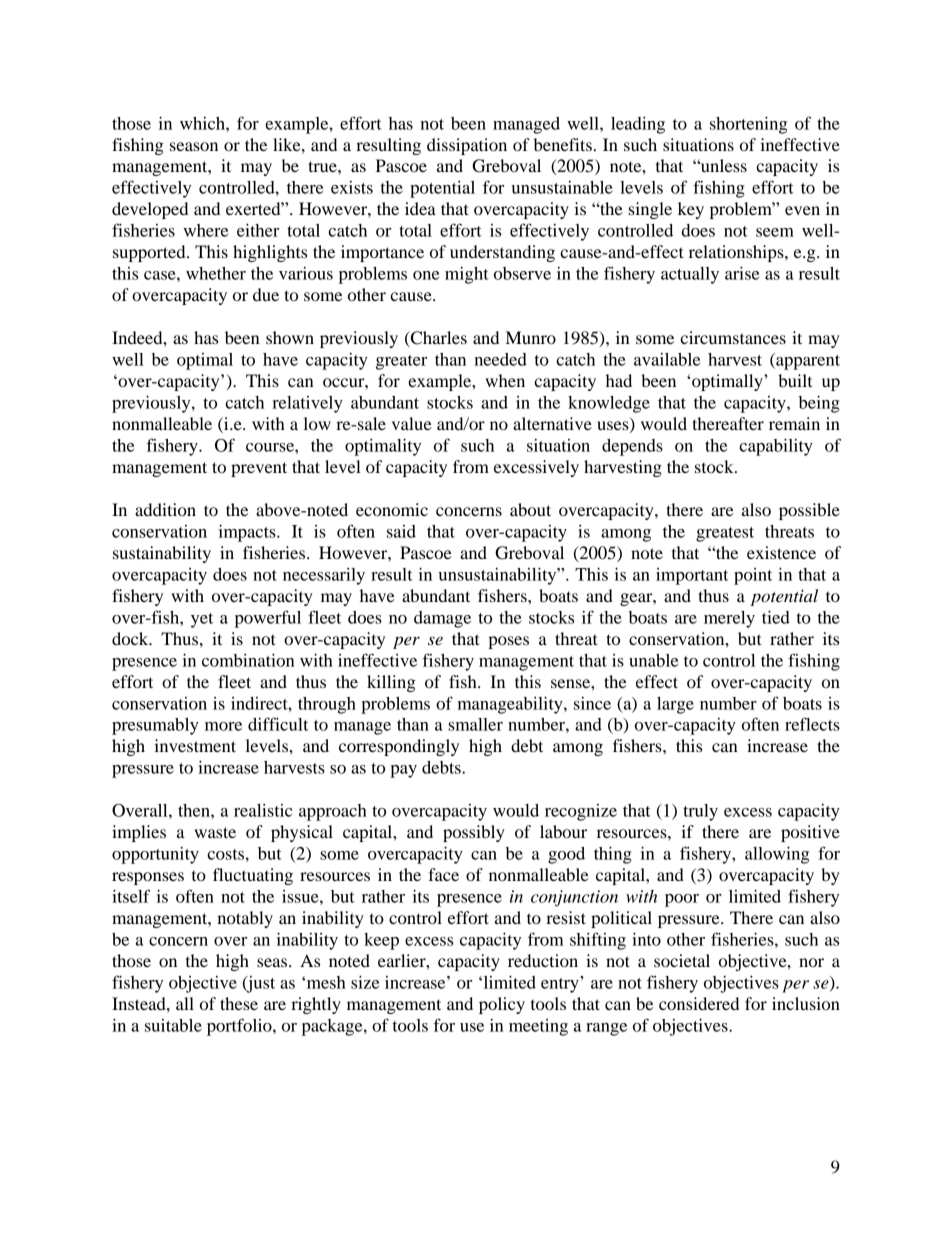  What do you see at coordinates (508, 642) in the screenshot?
I see `poses` at bounding box center [508, 642].
